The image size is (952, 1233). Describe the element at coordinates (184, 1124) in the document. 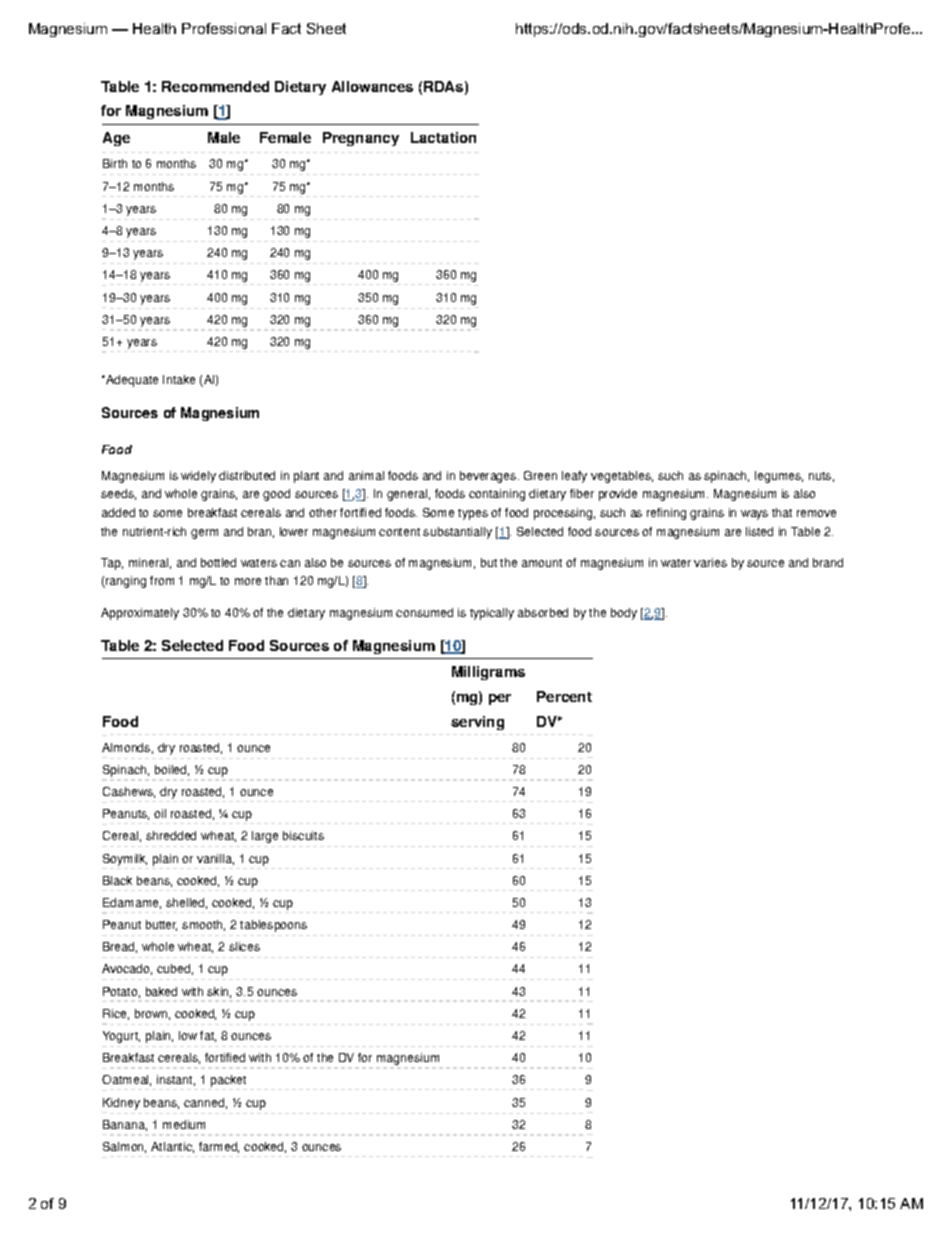

I see `medium` at that location.
